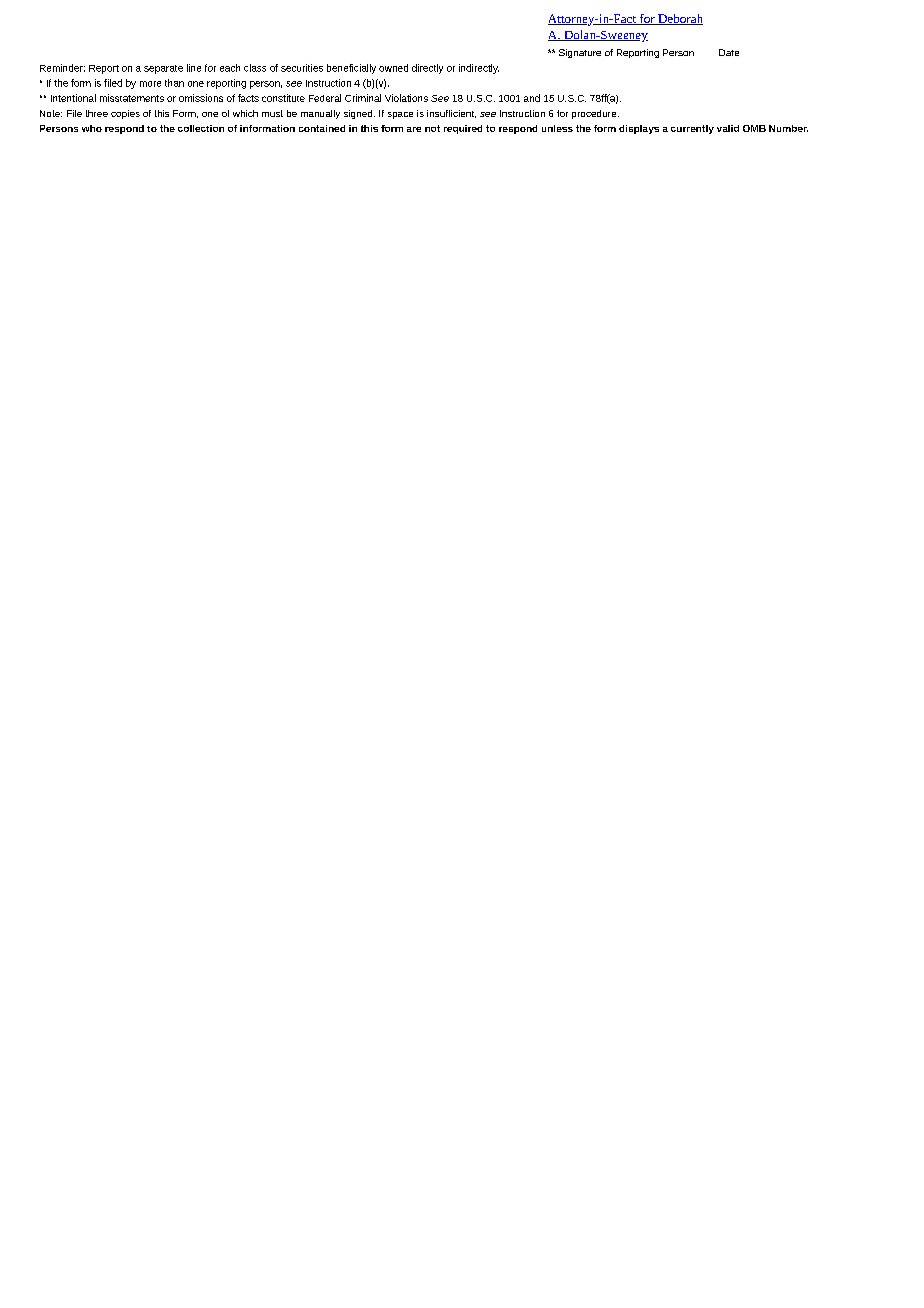 This screenshot has width=924, height=1308. Describe the element at coordinates (729, 52) in the screenshot. I see `Date` at that location.
